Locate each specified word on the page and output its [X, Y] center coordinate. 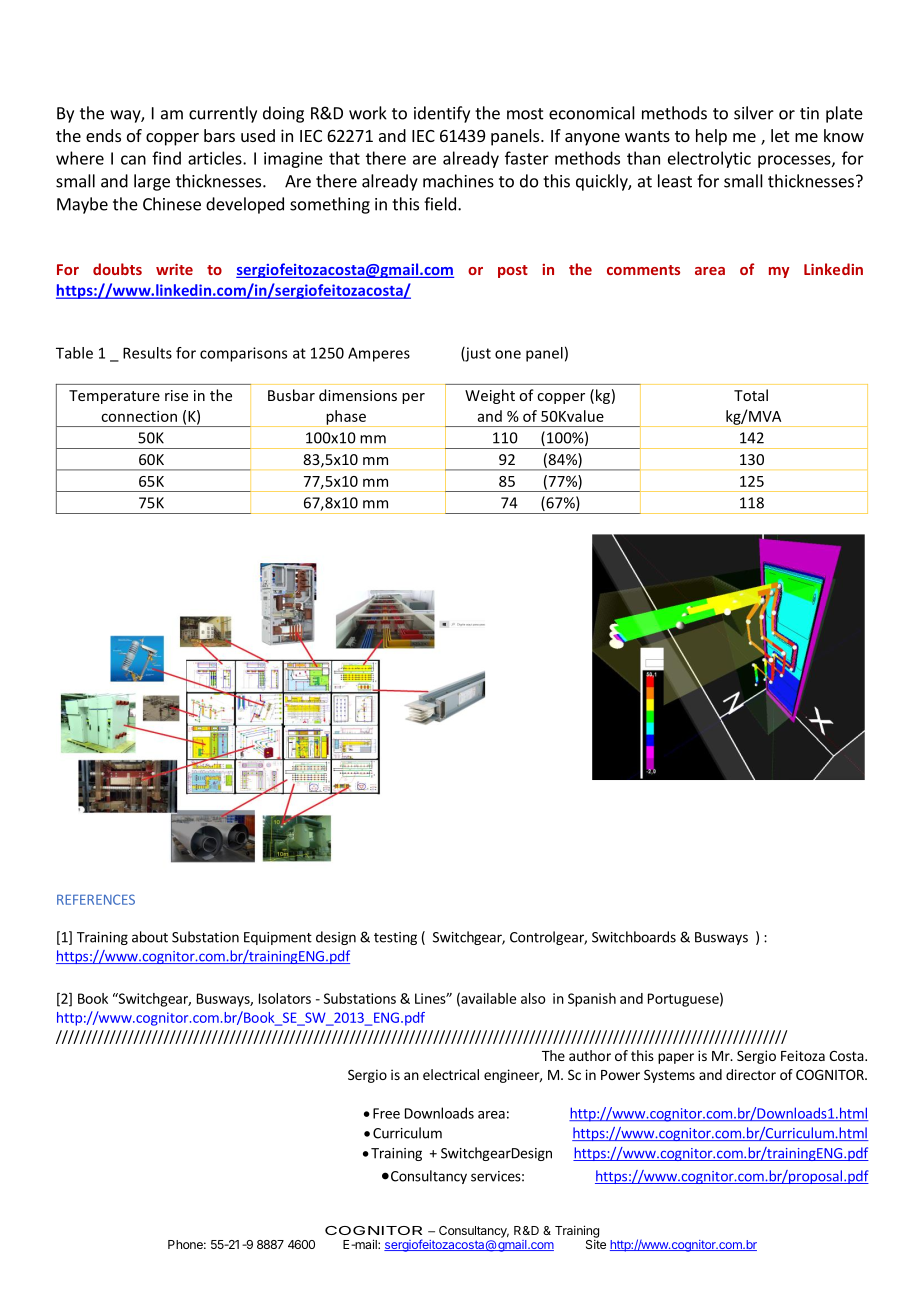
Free [386, 1113]
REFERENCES [96, 899]
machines [458, 181]
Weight [490, 396]
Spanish [592, 1000]
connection [139, 416]
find [166, 158]
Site [596, 1243]
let [780, 135]
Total [751, 395]
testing [395, 938]
